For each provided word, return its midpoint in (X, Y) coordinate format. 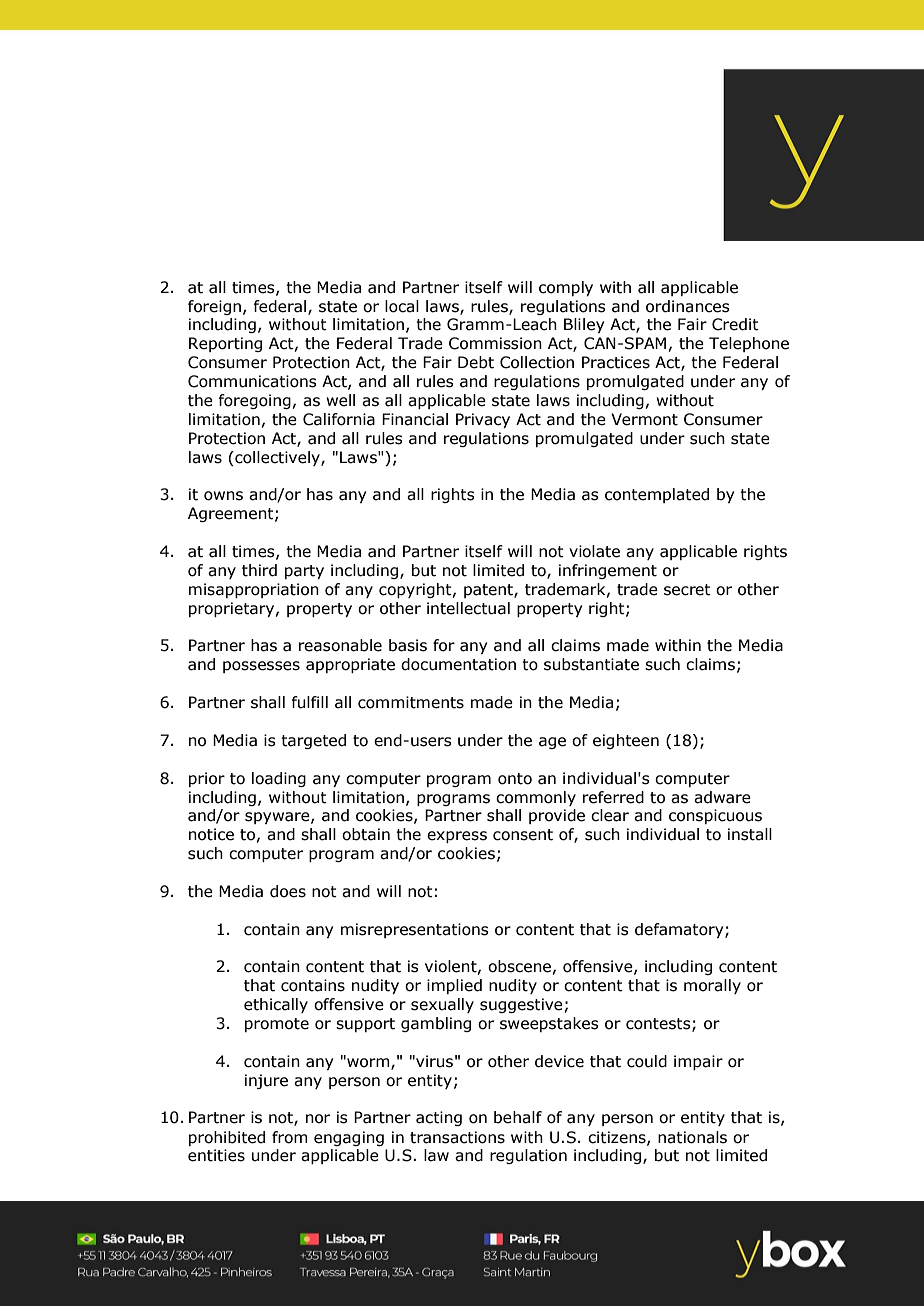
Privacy (483, 420)
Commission (495, 343)
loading (279, 779)
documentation (458, 664)
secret (687, 590)
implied (454, 986)
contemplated (657, 495)
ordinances (688, 306)
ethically (276, 1005)
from (290, 1137)
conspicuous (715, 816)
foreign (214, 307)
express (457, 837)
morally (712, 986)
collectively (277, 458)
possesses (261, 667)
